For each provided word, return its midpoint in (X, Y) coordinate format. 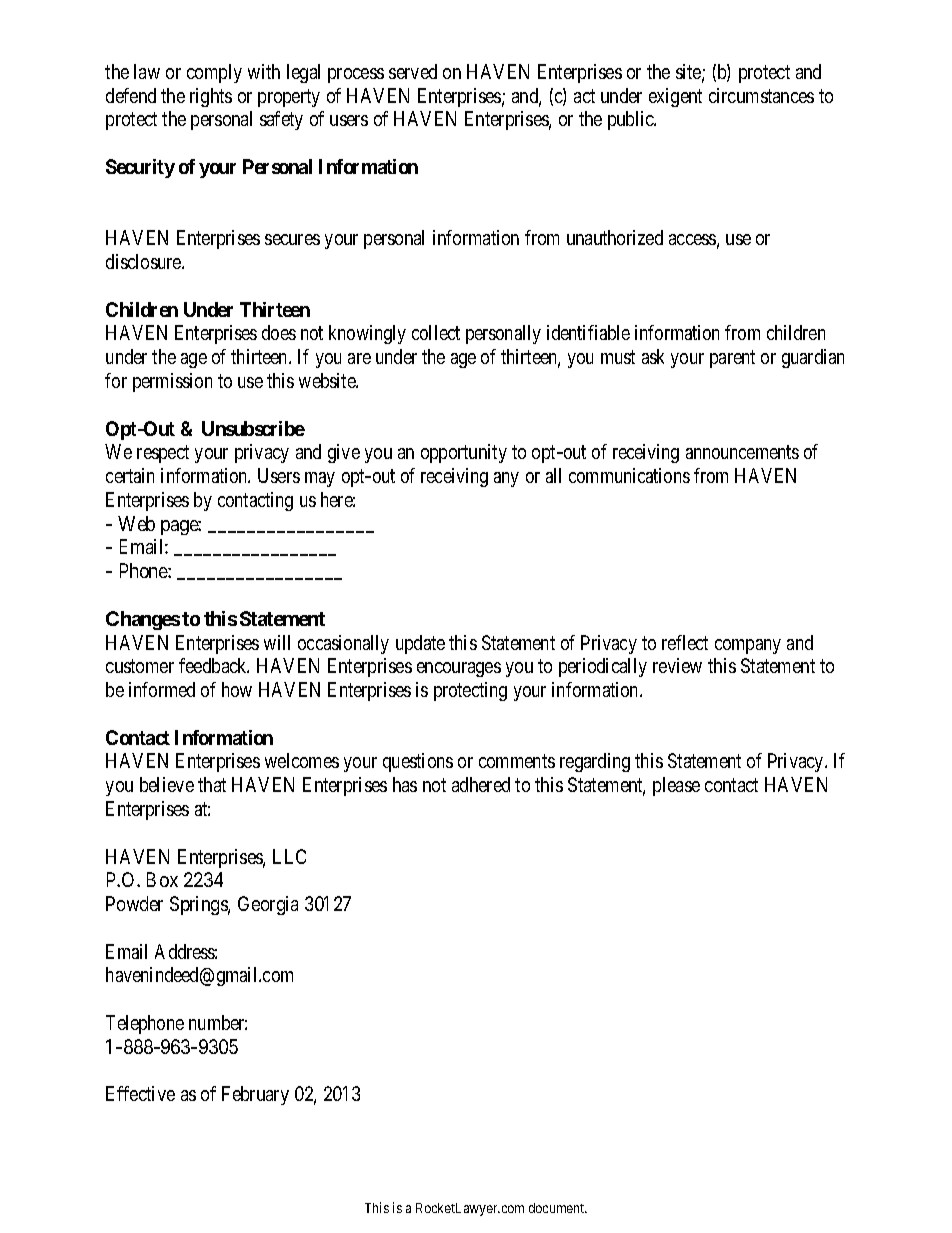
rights (211, 97)
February (255, 1095)
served (413, 71)
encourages (459, 669)
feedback (214, 665)
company (748, 646)
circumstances (761, 95)
